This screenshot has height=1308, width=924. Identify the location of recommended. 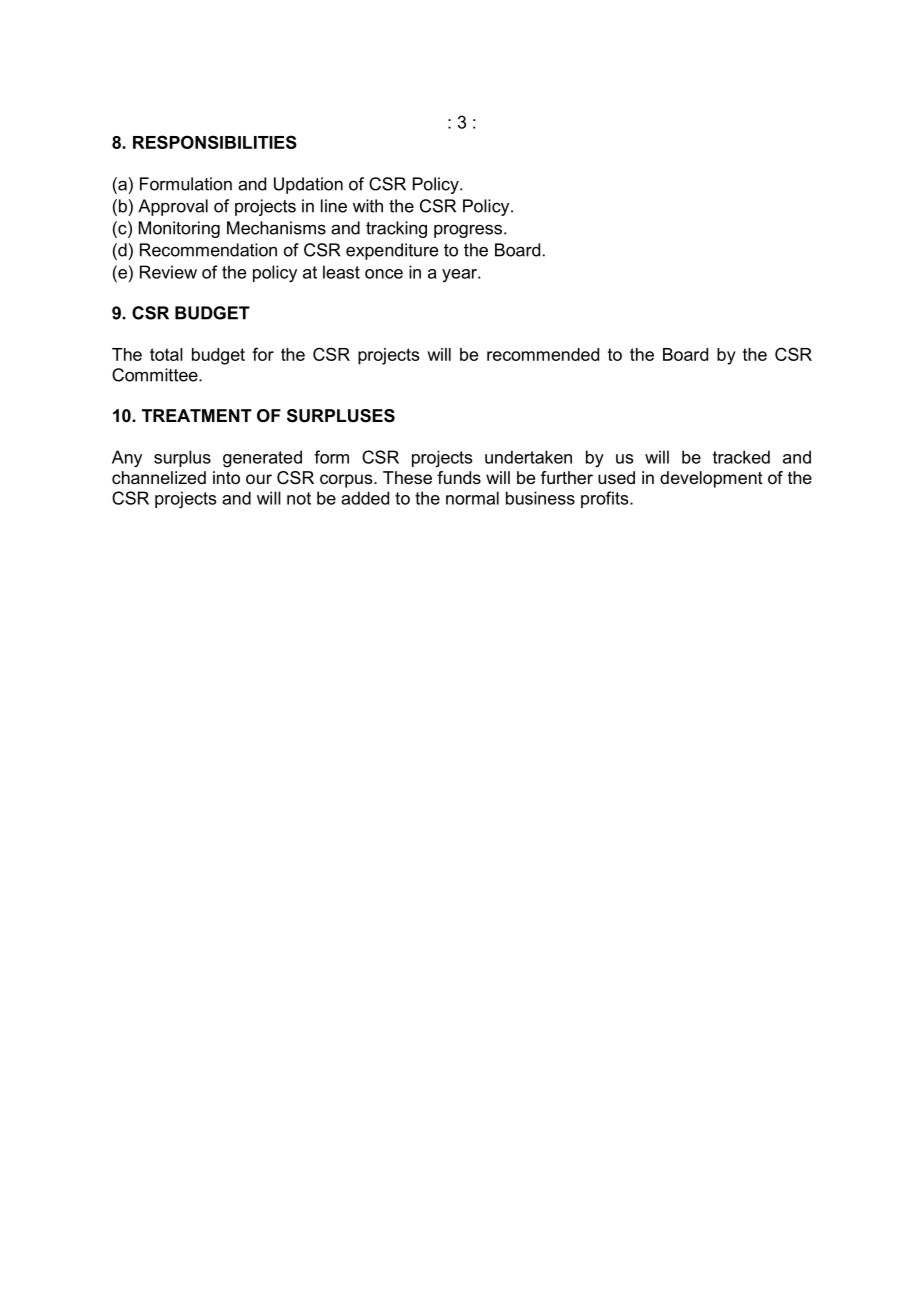
(543, 354).
